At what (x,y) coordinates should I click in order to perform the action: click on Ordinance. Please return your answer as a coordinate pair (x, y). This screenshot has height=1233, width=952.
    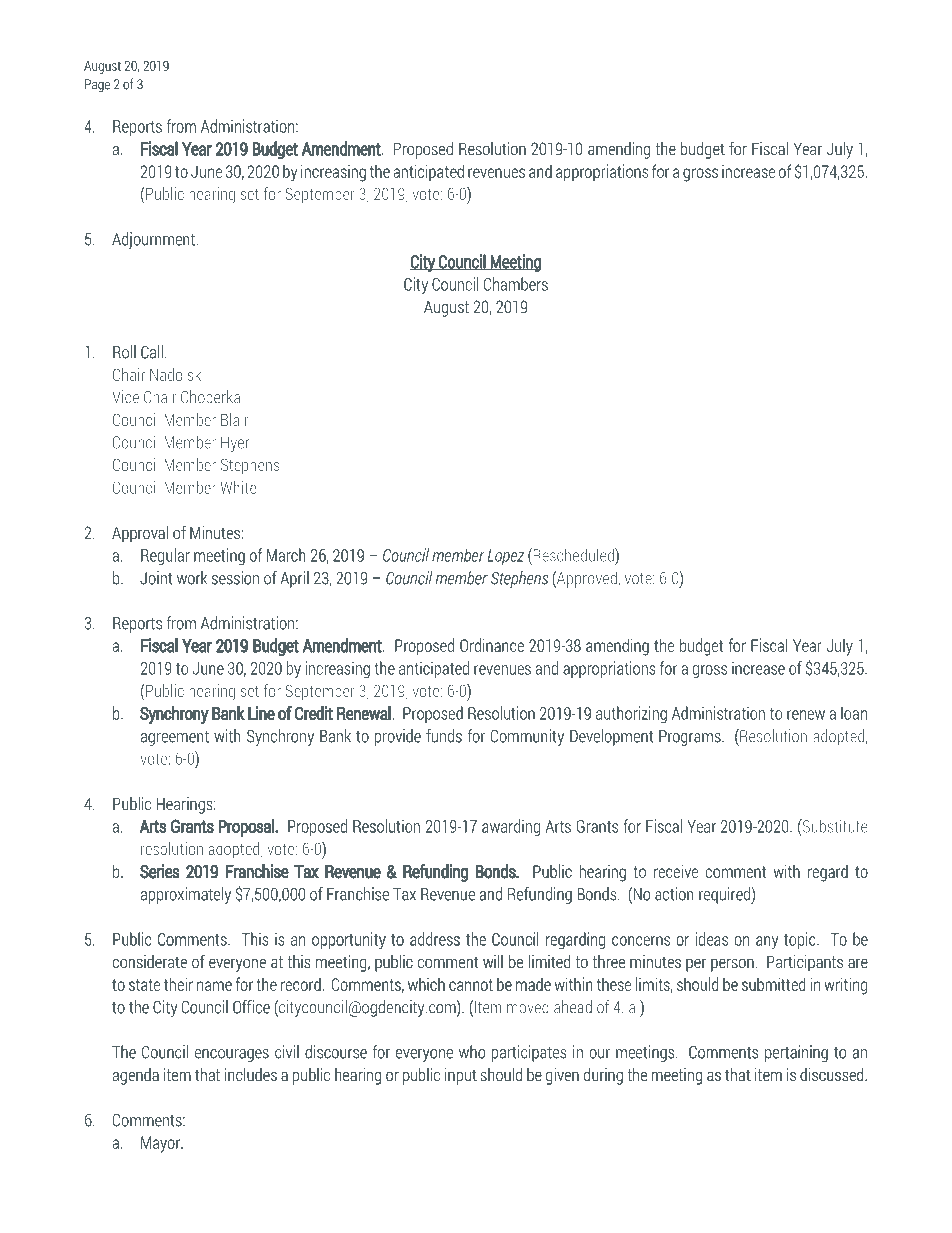
    Looking at the image, I should click on (492, 645).
